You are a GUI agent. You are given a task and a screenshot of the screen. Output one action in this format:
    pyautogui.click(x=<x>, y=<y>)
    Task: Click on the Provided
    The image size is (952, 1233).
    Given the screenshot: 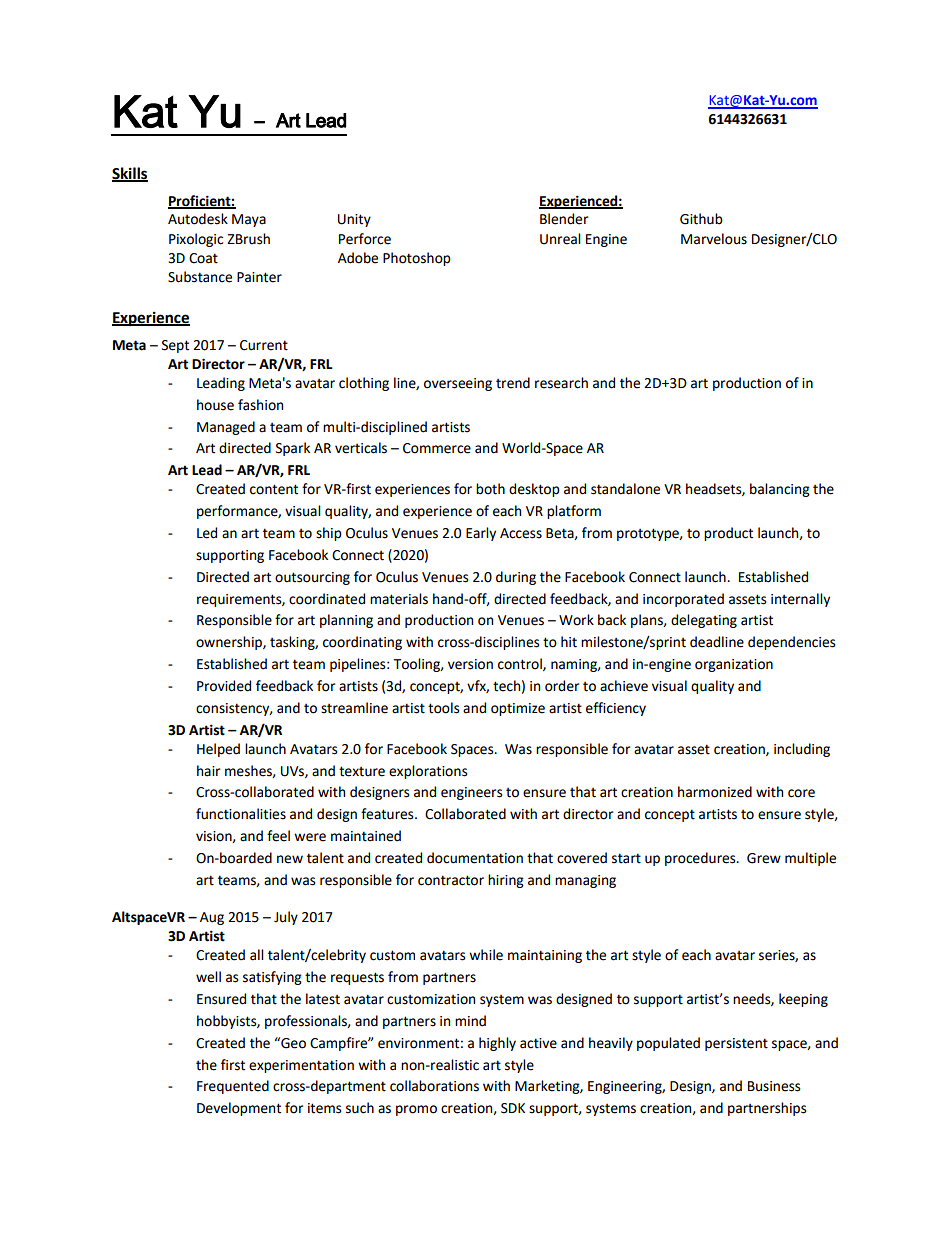 What is the action you would take?
    pyautogui.click(x=224, y=686)
